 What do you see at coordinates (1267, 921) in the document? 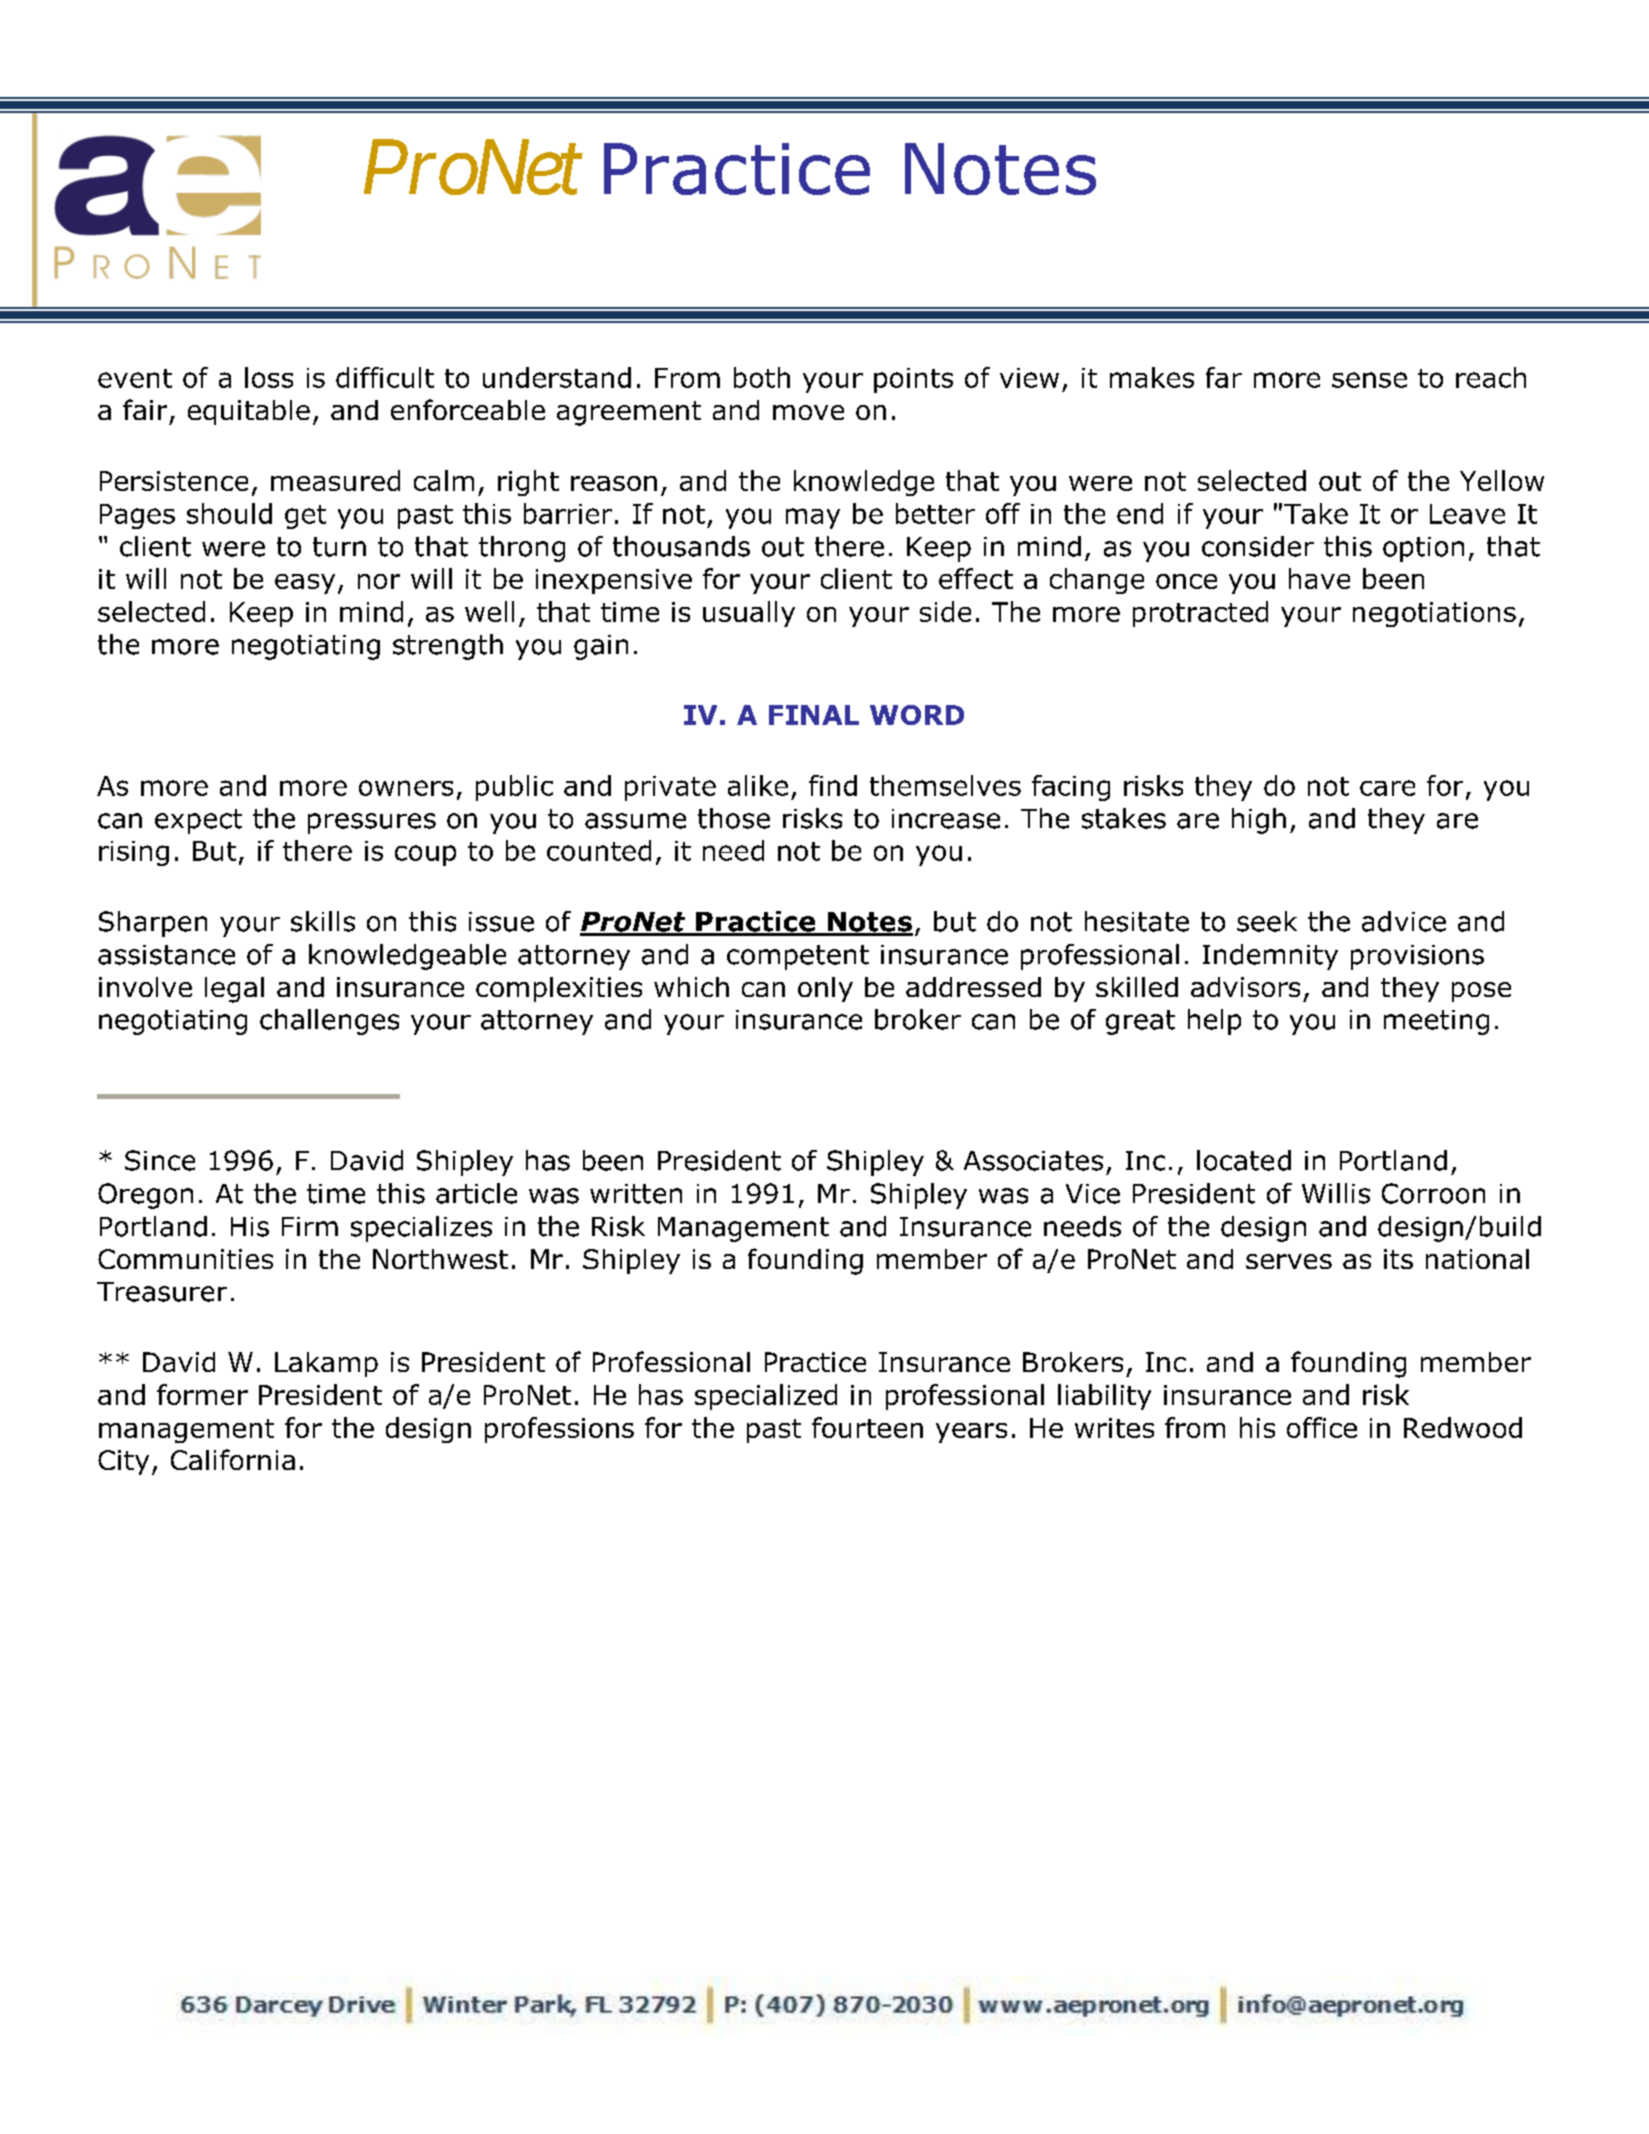
I see `seek` at bounding box center [1267, 921].
